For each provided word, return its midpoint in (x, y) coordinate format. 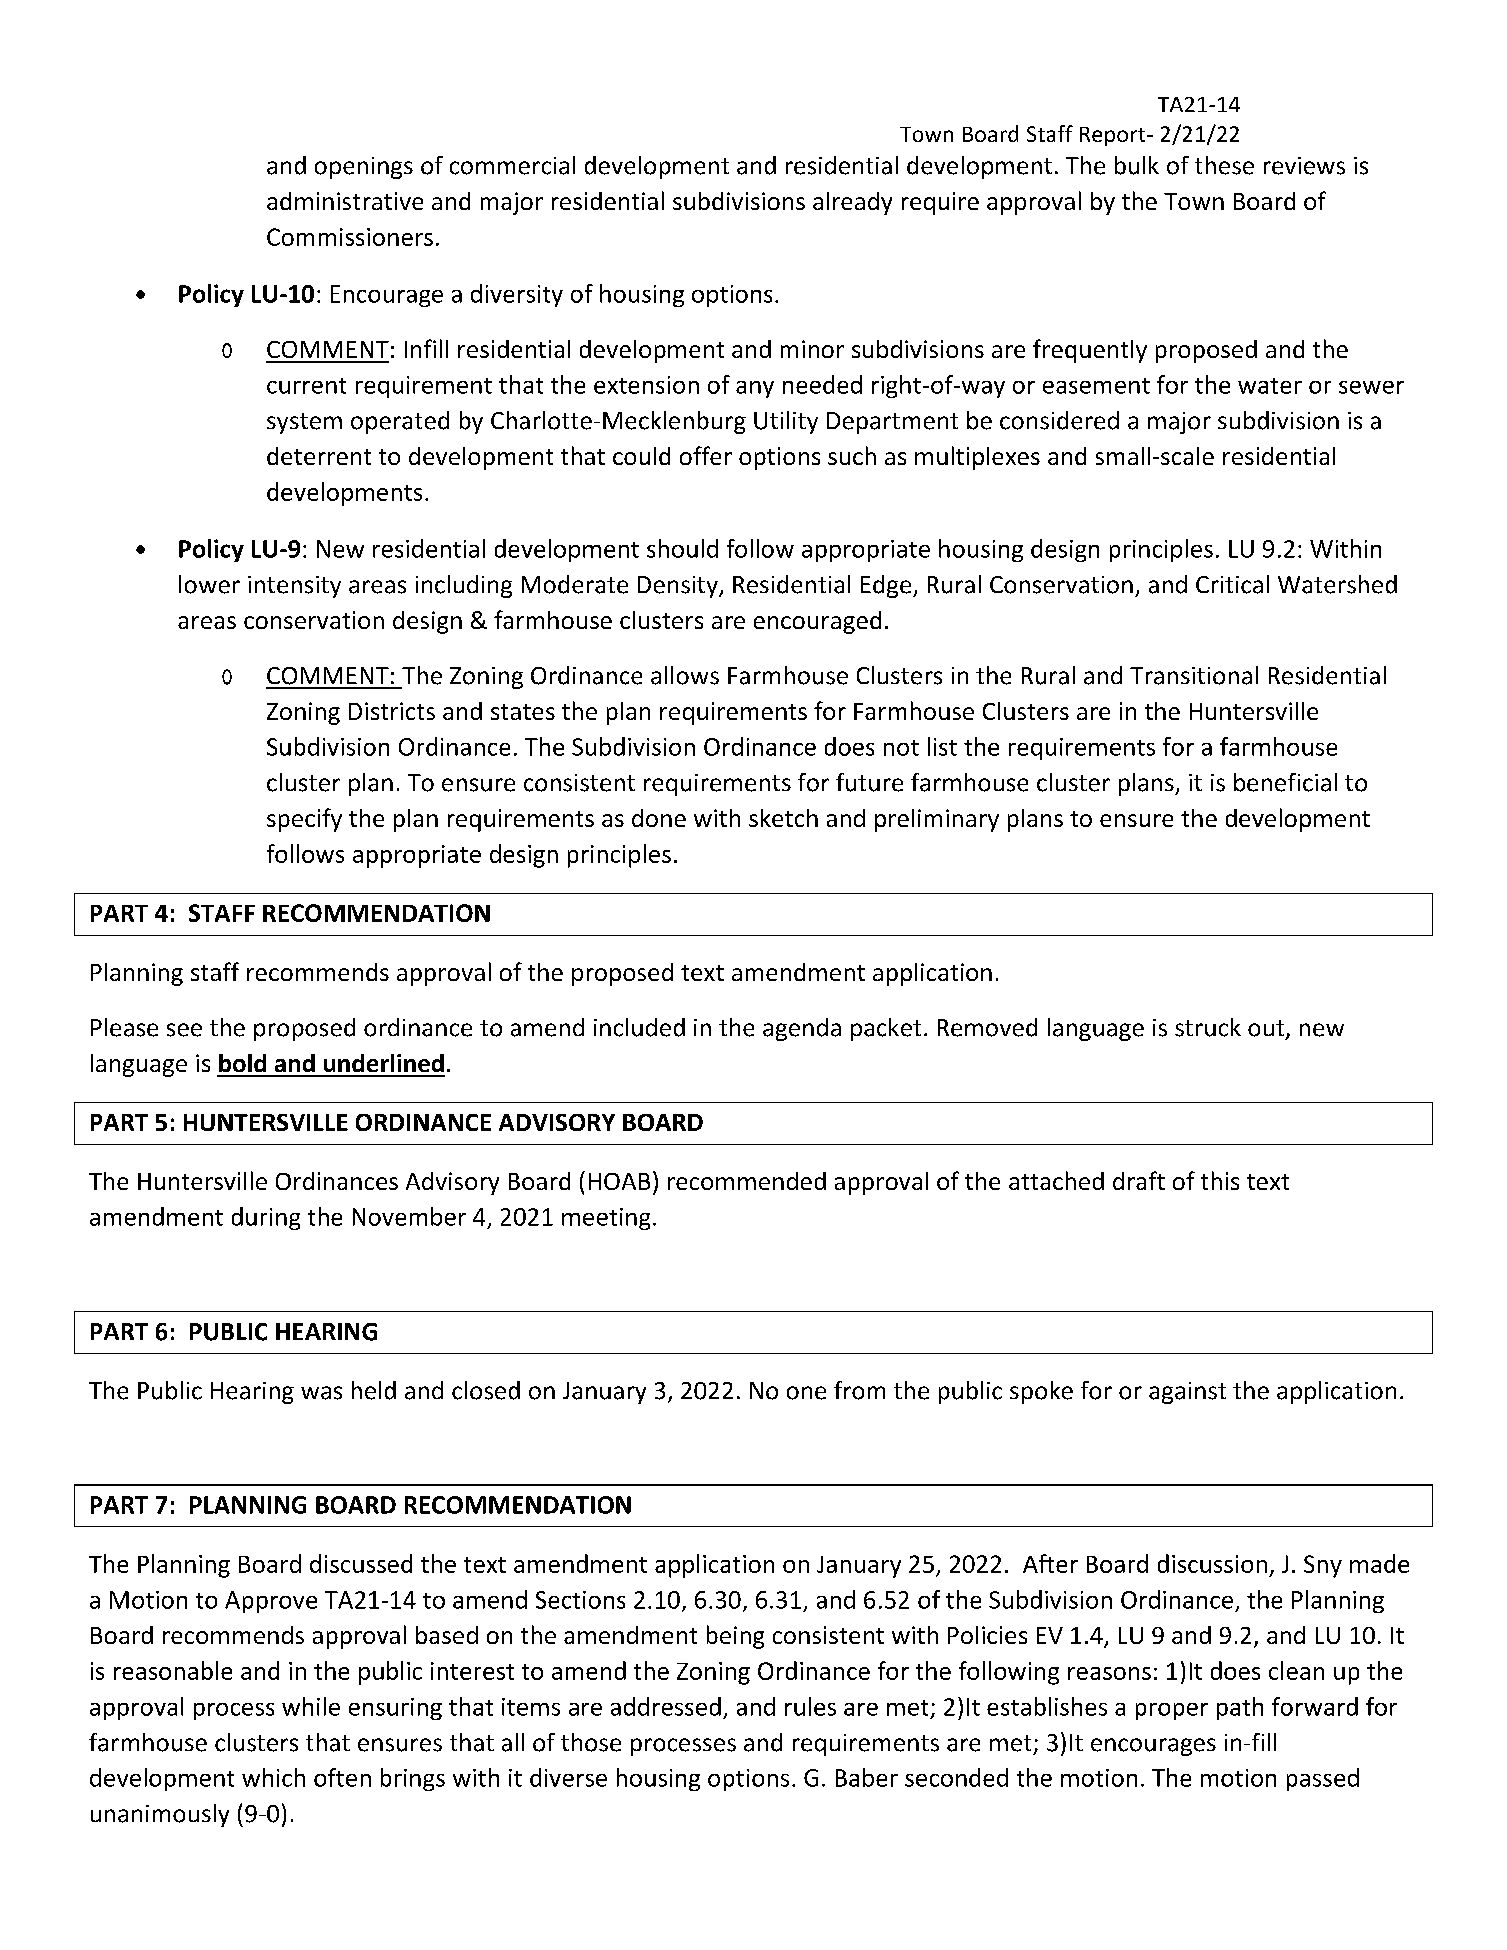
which (273, 1777)
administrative (345, 201)
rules (810, 1706)
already (852, 203)
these (1224, 165)
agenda (802, 1029)
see (184, 1030)
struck (1208, 1027)
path (1240, 1708)
